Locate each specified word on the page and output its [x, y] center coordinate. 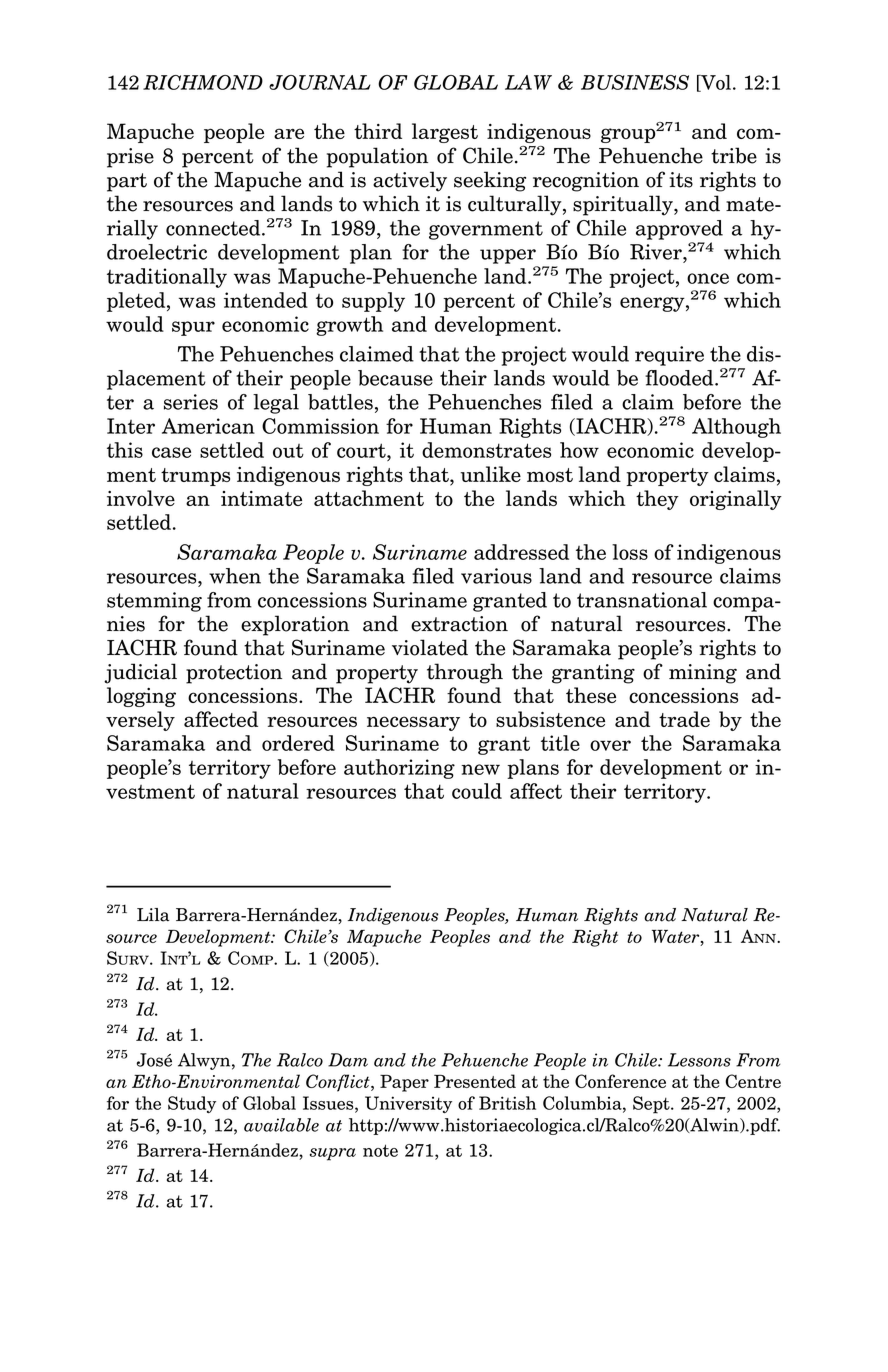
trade [684, 719]
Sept [652, 1105]
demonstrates [486, 450]
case [171, 452]
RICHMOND [203, 82]
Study [192, 1104]
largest [445, 133]
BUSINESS [635, 82]
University [408, 1104]
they [657, 500]
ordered [298, 743]
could [477, 791]
